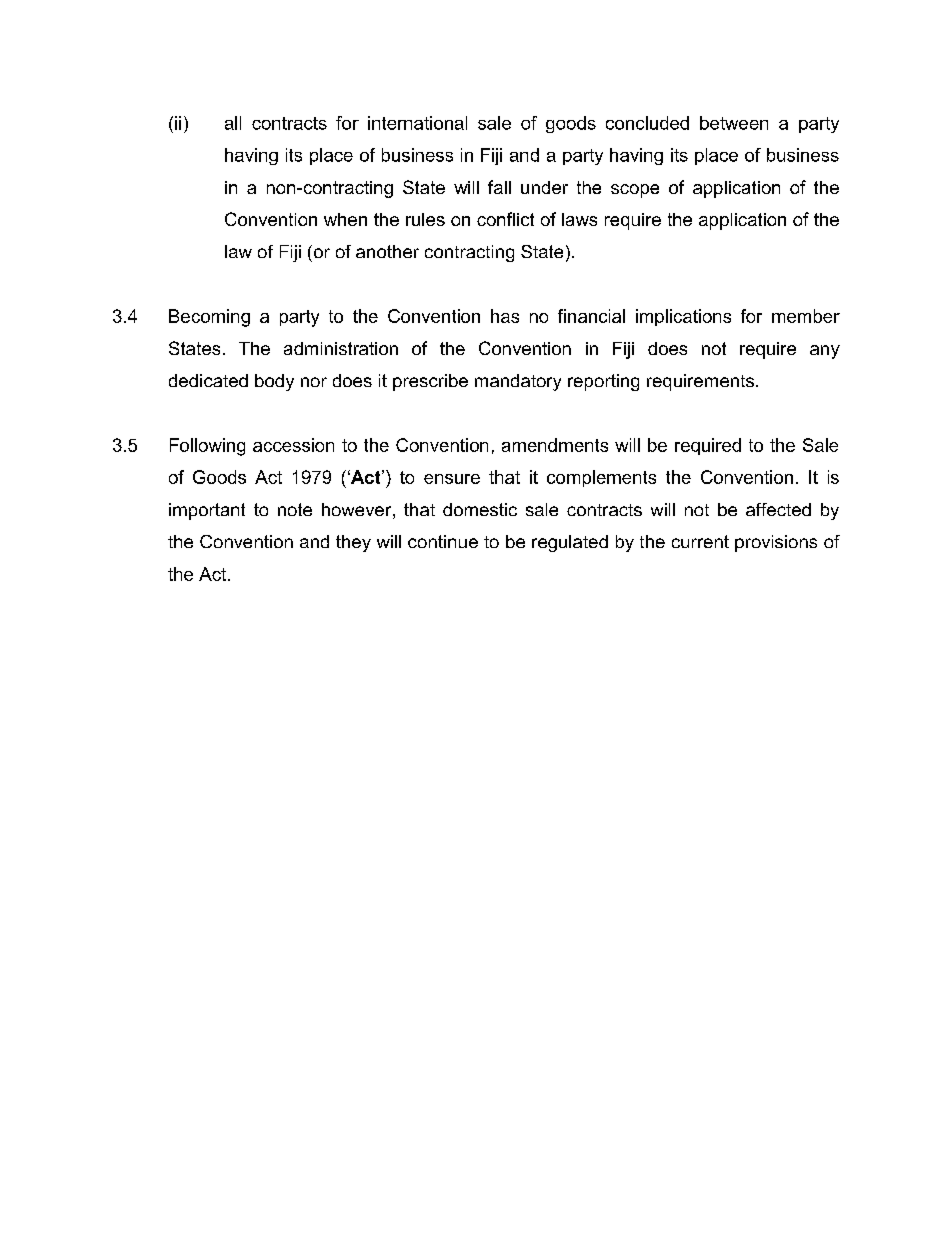  Describe the element at coordinates (345, 219) in the screenshot. I see `when` at that location.
